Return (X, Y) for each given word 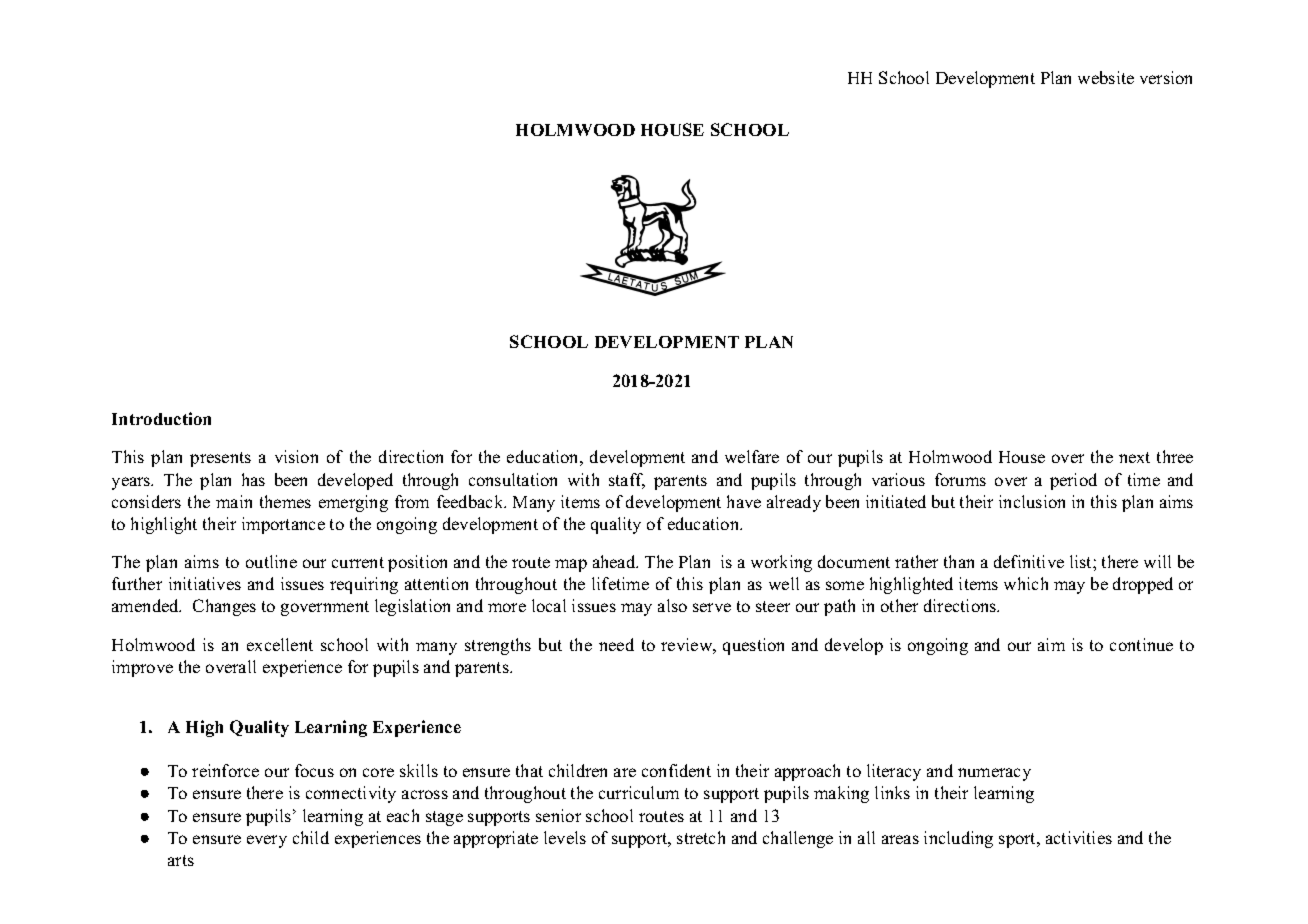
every (267, 841)
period (1073, 481)
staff (627, 481)
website (1106, 77)
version (1166, 77)
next (1134, 457)
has (253, 479)
